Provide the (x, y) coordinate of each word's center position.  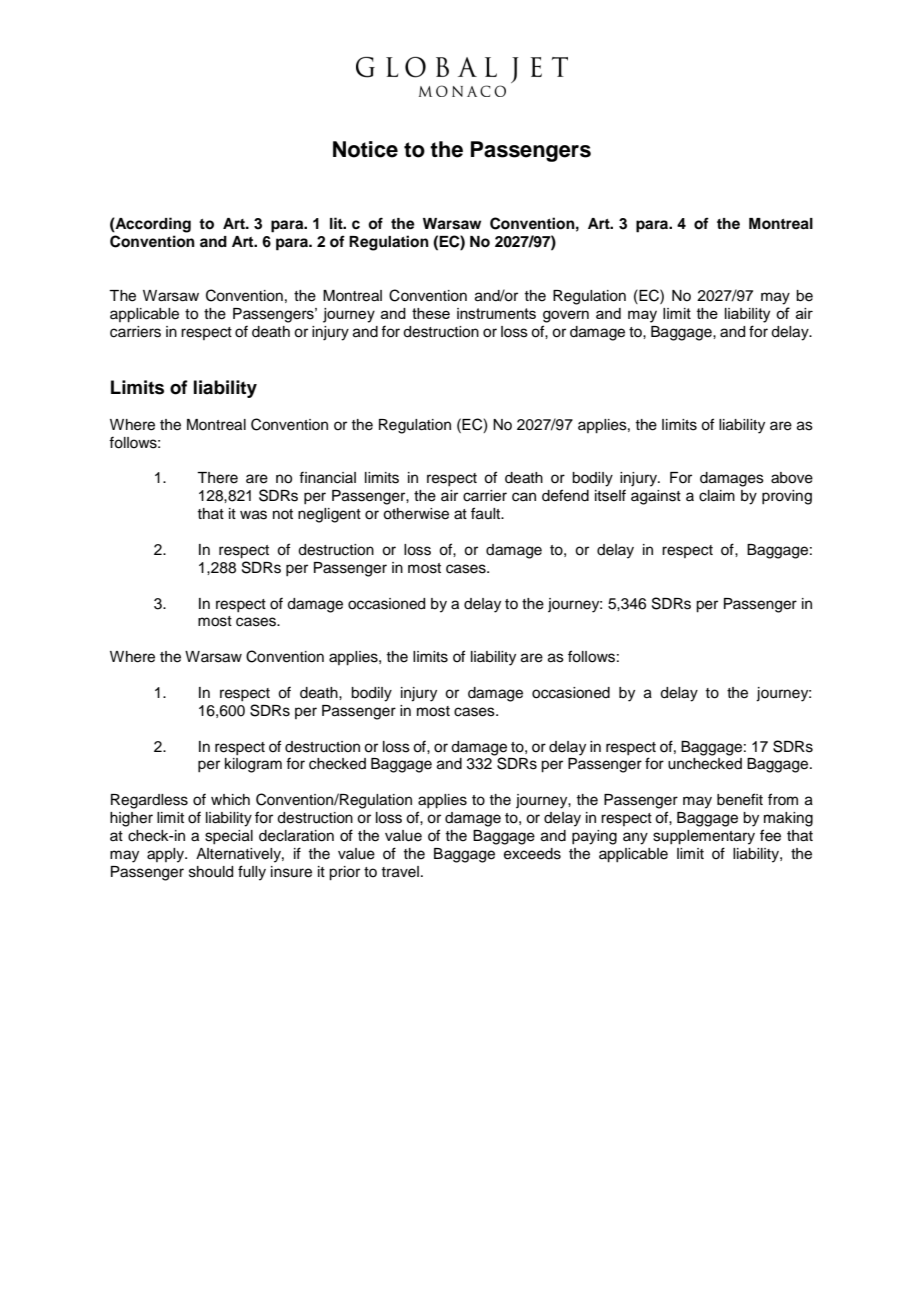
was (253, 515)
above (792, 478)
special (229, 837)
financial (327, 477)
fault (487, 513)
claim (717, 496)
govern (566, 316)
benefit (740, 799)
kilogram (253, 765)
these (431, 313)
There (217, 478)
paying (594, 837)
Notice (365, 149)
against (656, 497)
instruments (496, 313)
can (524, 497)
